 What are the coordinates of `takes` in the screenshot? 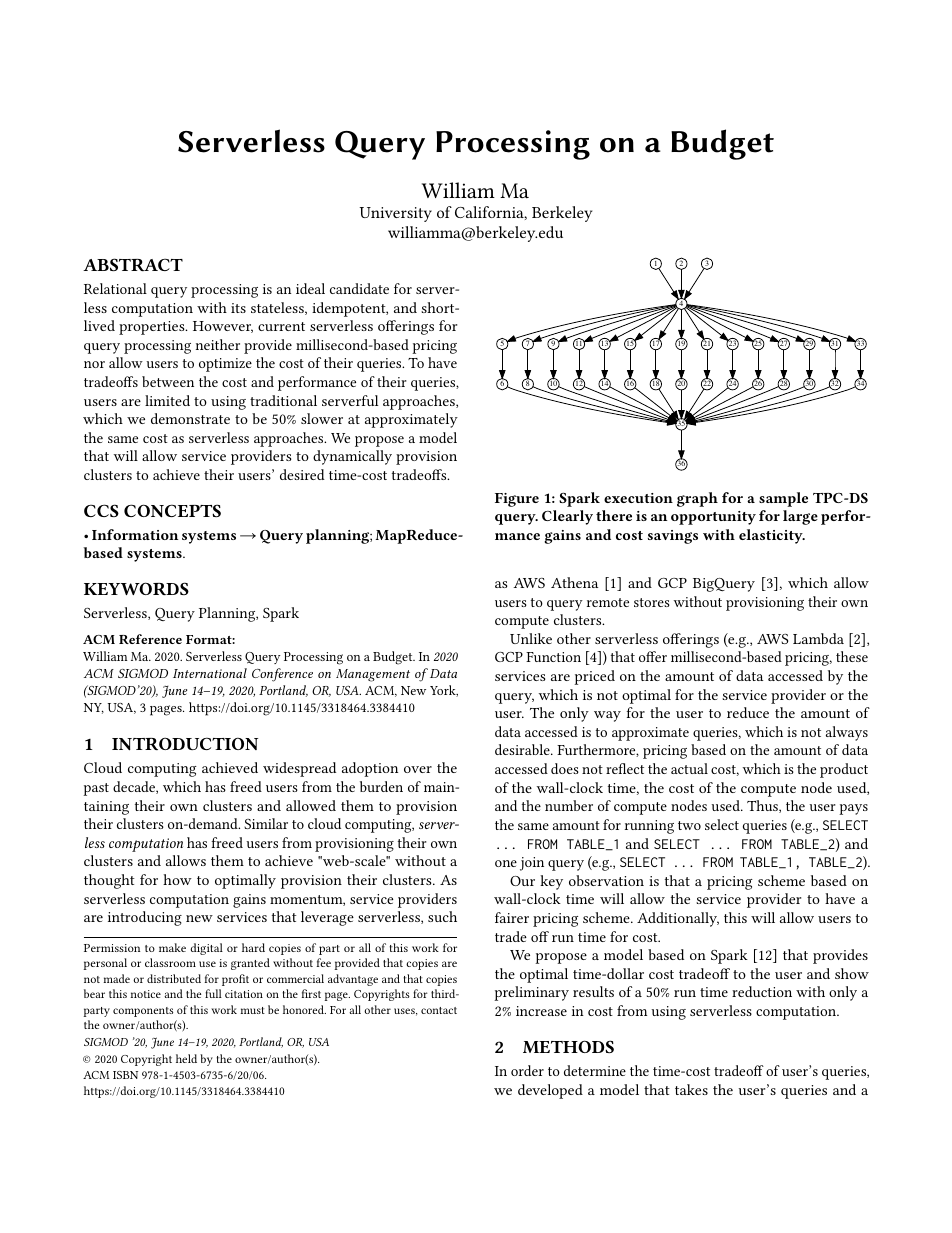 It's located at (691, 1089).
